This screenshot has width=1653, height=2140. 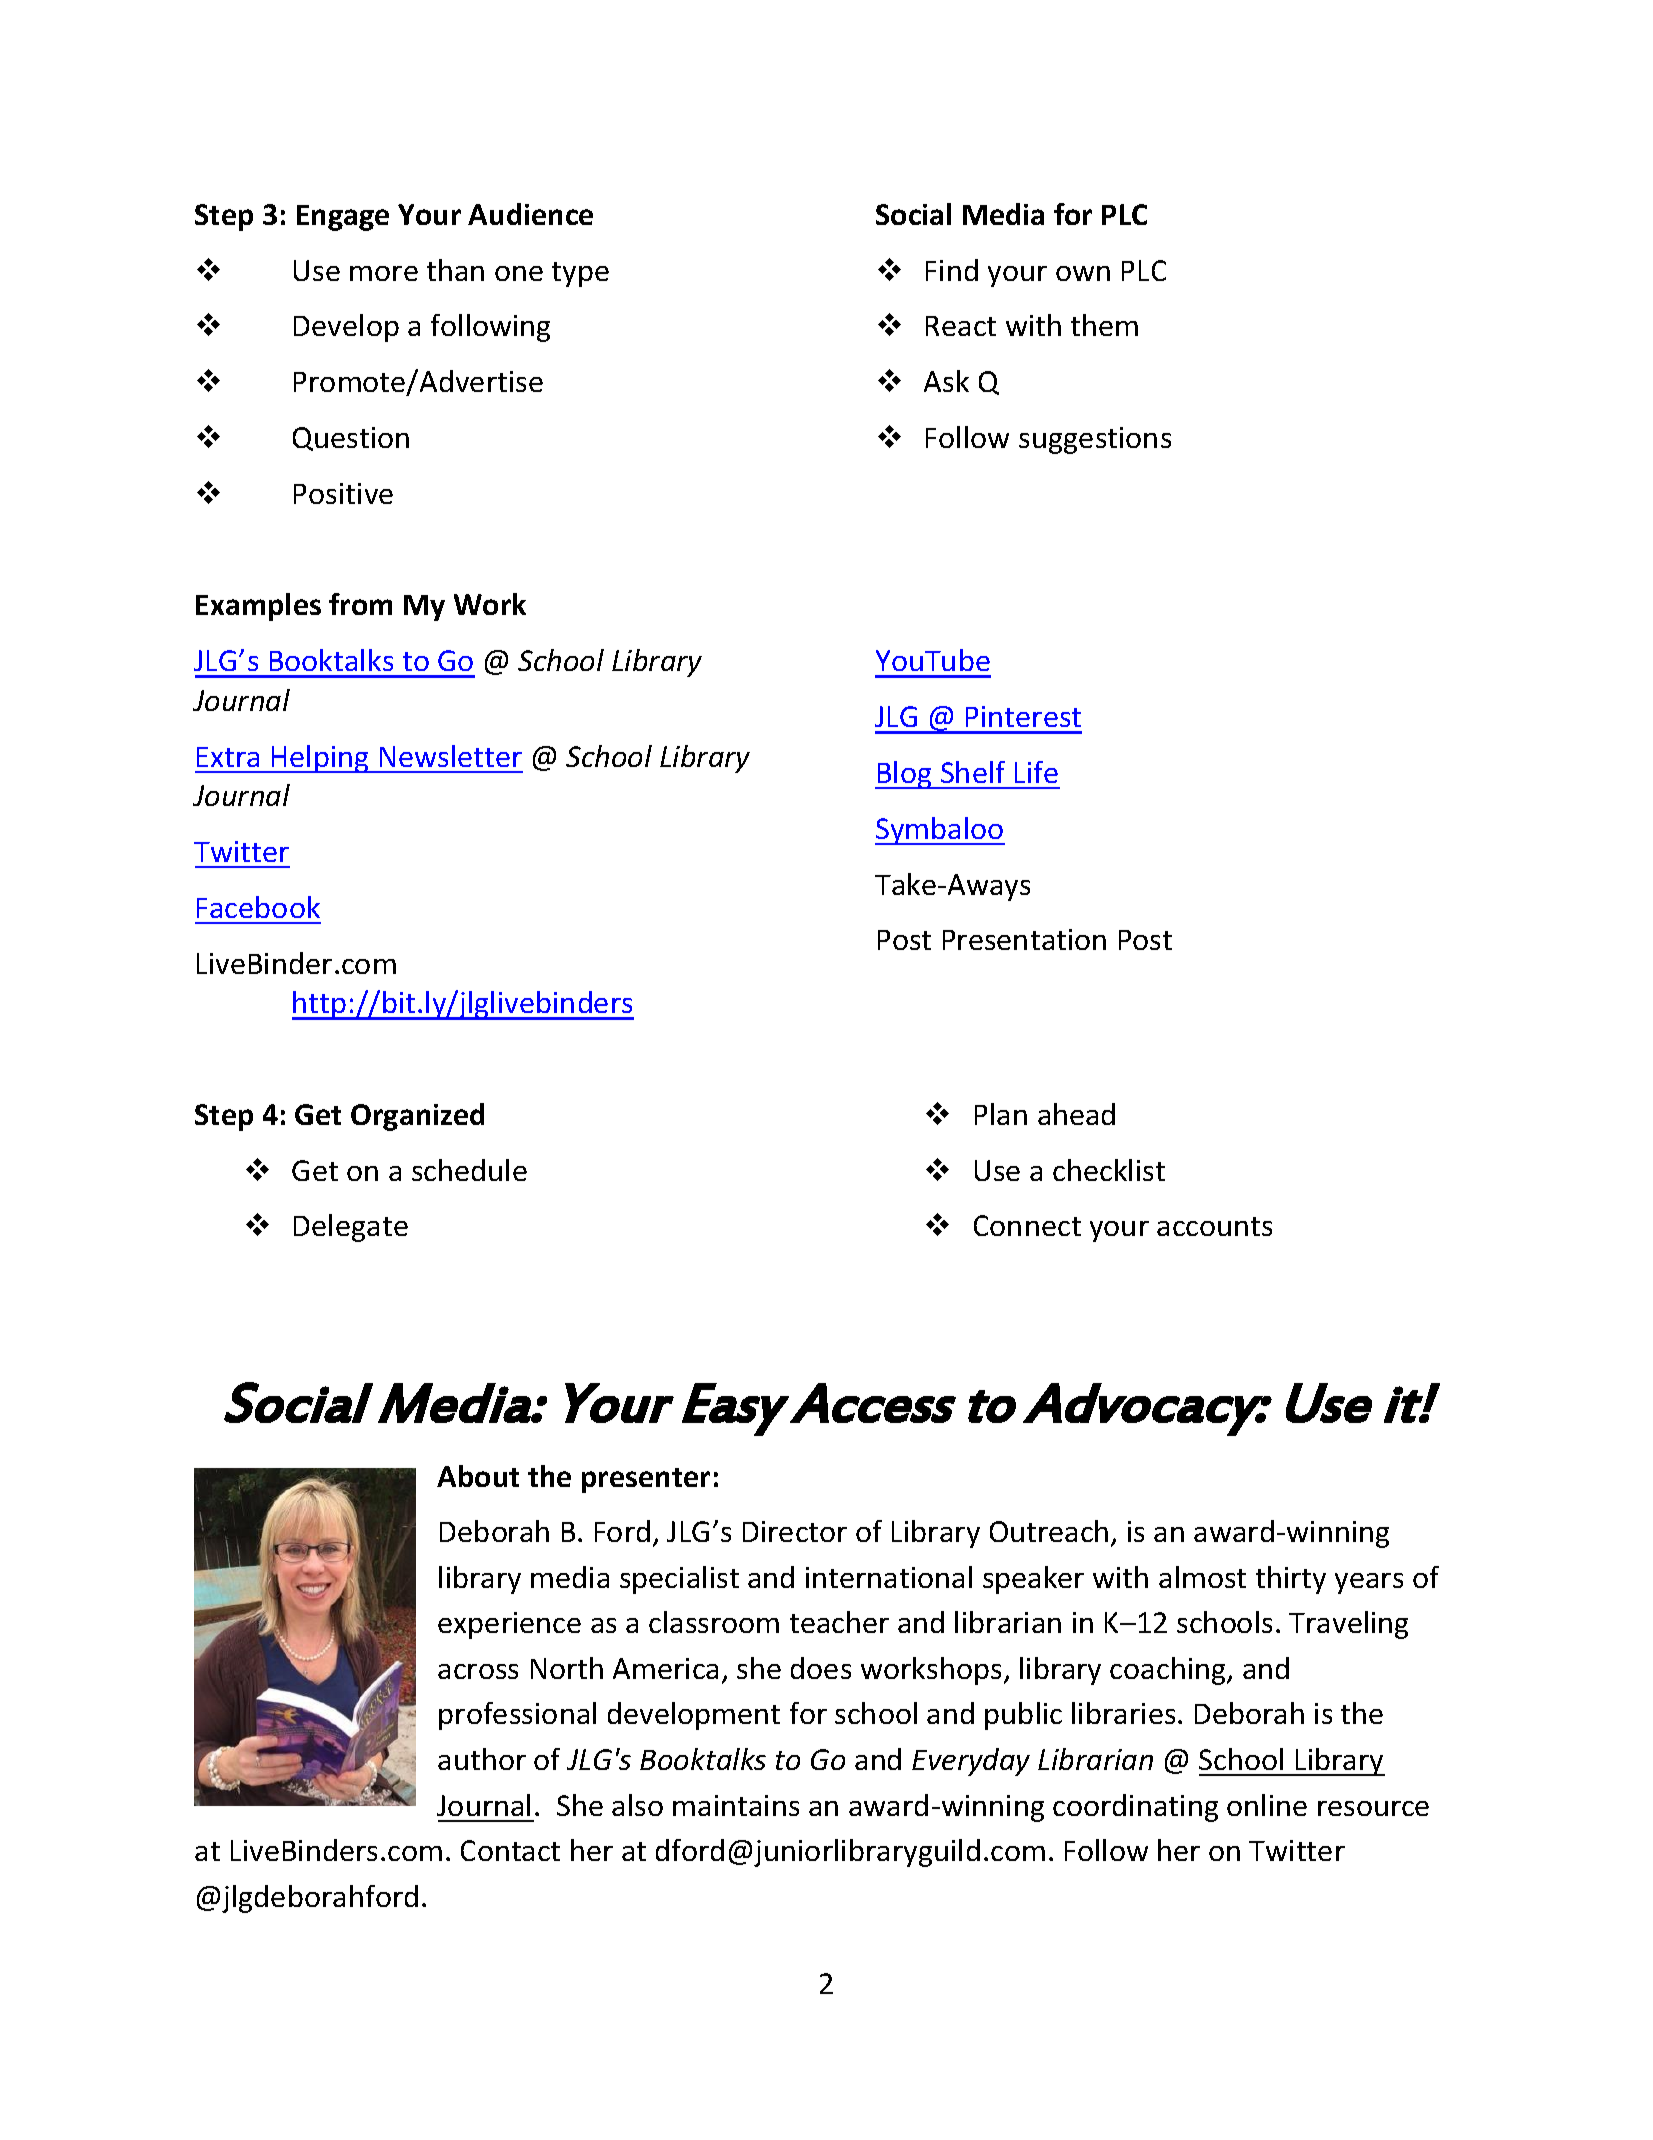 I want to click on more, so click(x=384, y=273).
